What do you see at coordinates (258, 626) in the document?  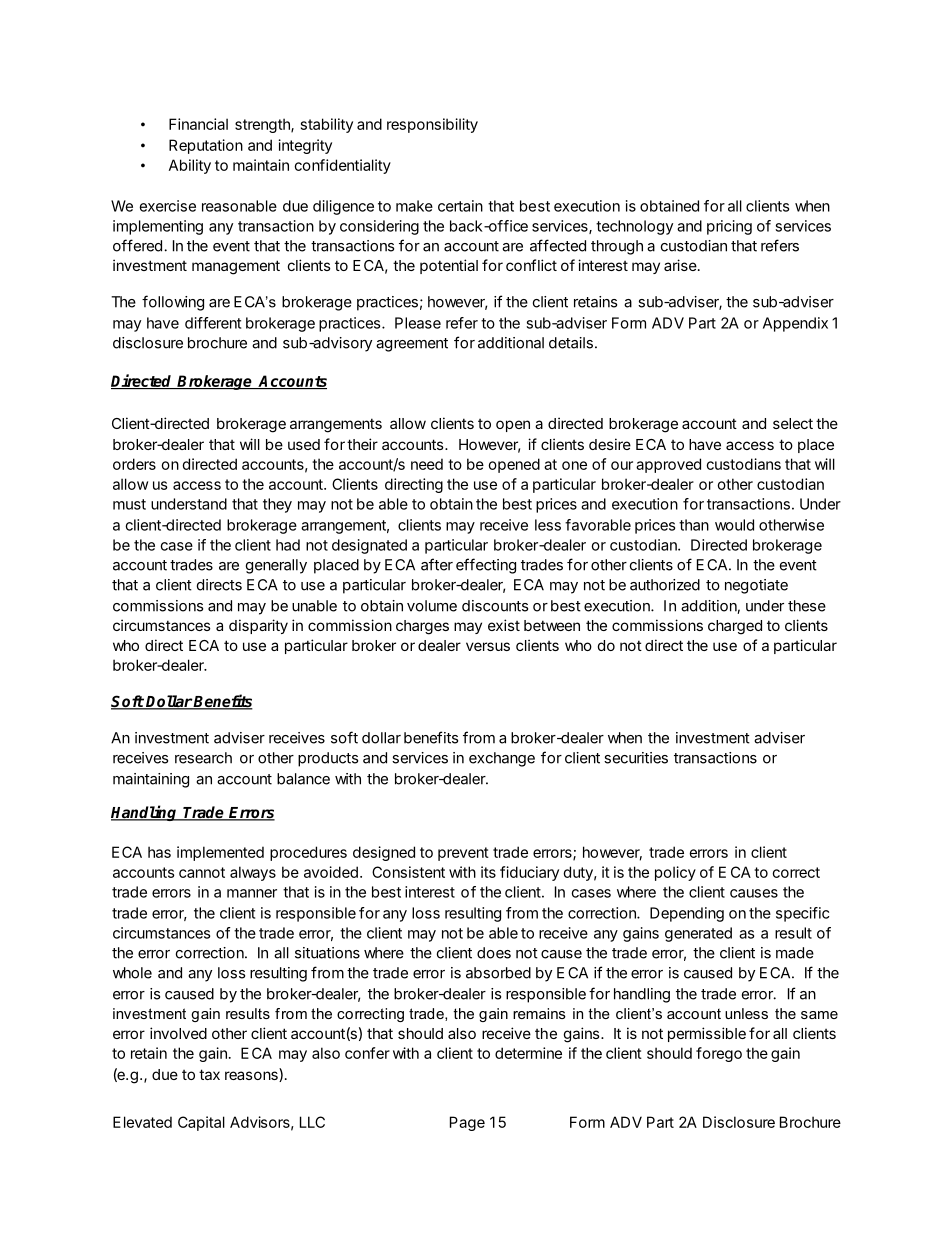 I see `disparity` at bounding box center [258, 626].
